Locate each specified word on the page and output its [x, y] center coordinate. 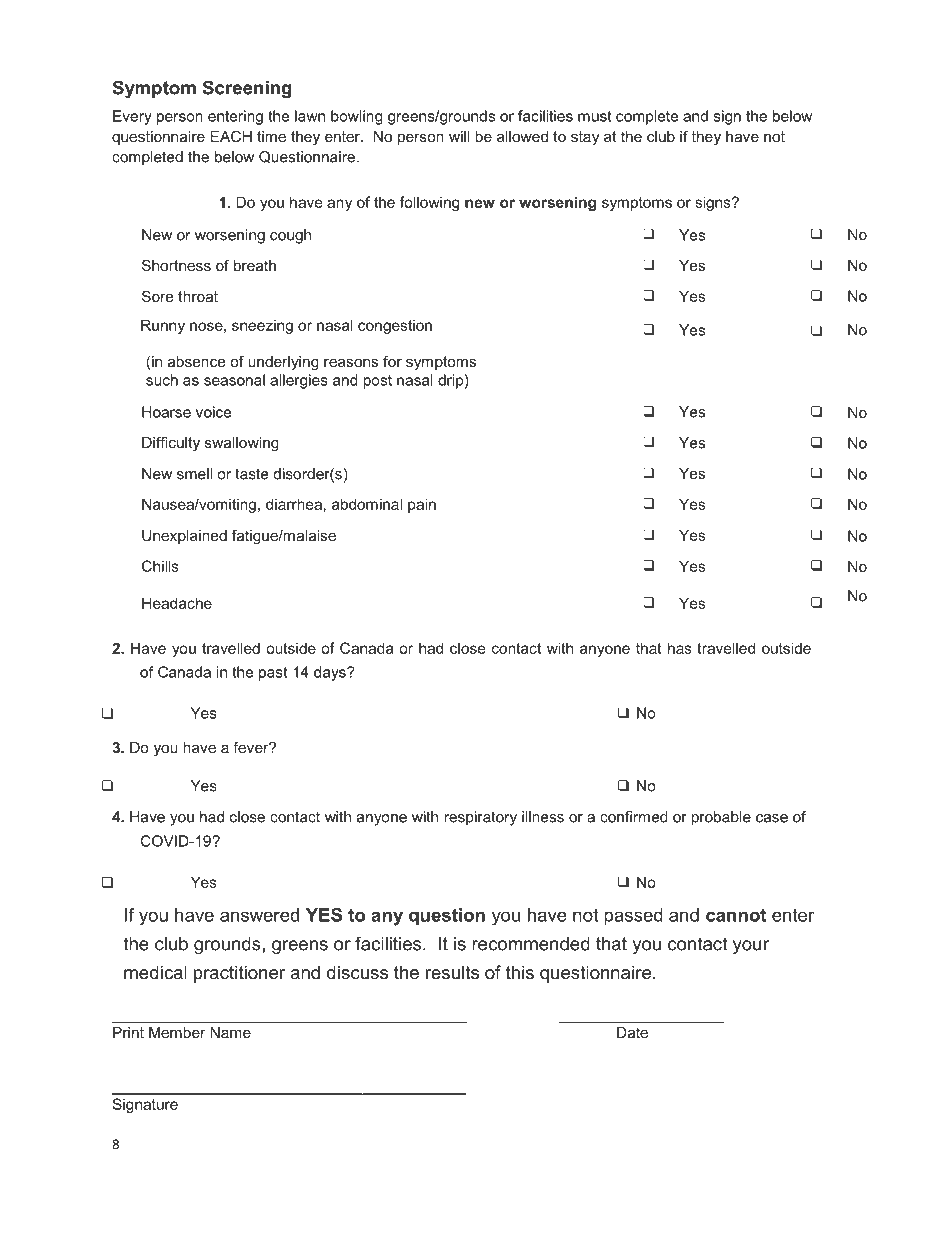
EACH [231, 136]
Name [230, 1032]
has [680, 648]
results [452, 972]
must [595, 116]
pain [422, 505]
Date [632, 1032]
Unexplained [184, 537]
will [459, 136]
